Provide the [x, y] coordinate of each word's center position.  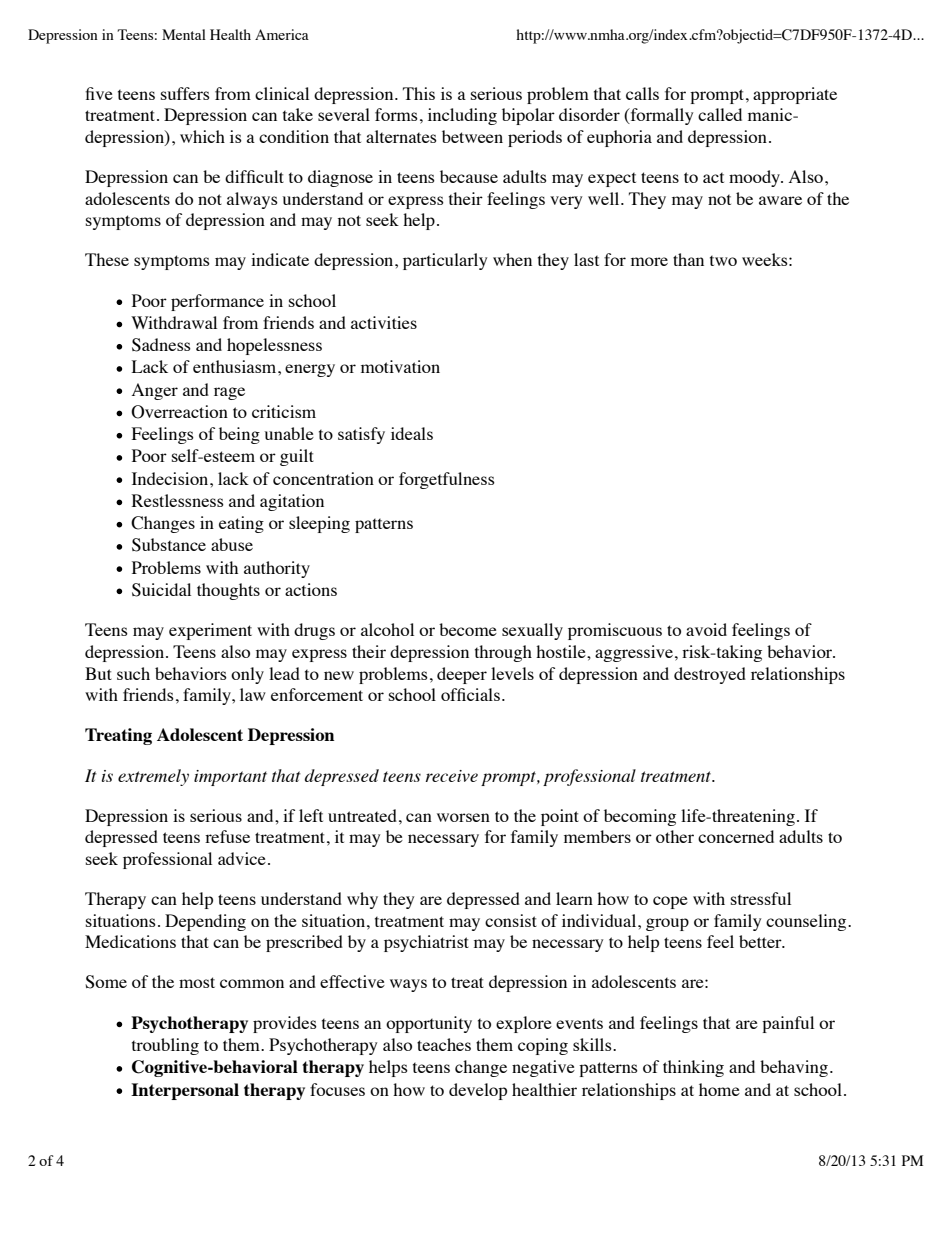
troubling [165, 1046]
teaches [444, 1044]
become [468, 629]
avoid [706, 629]
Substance [169, 545]
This [419, 93]
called [720, 114]
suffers [185, 93]
